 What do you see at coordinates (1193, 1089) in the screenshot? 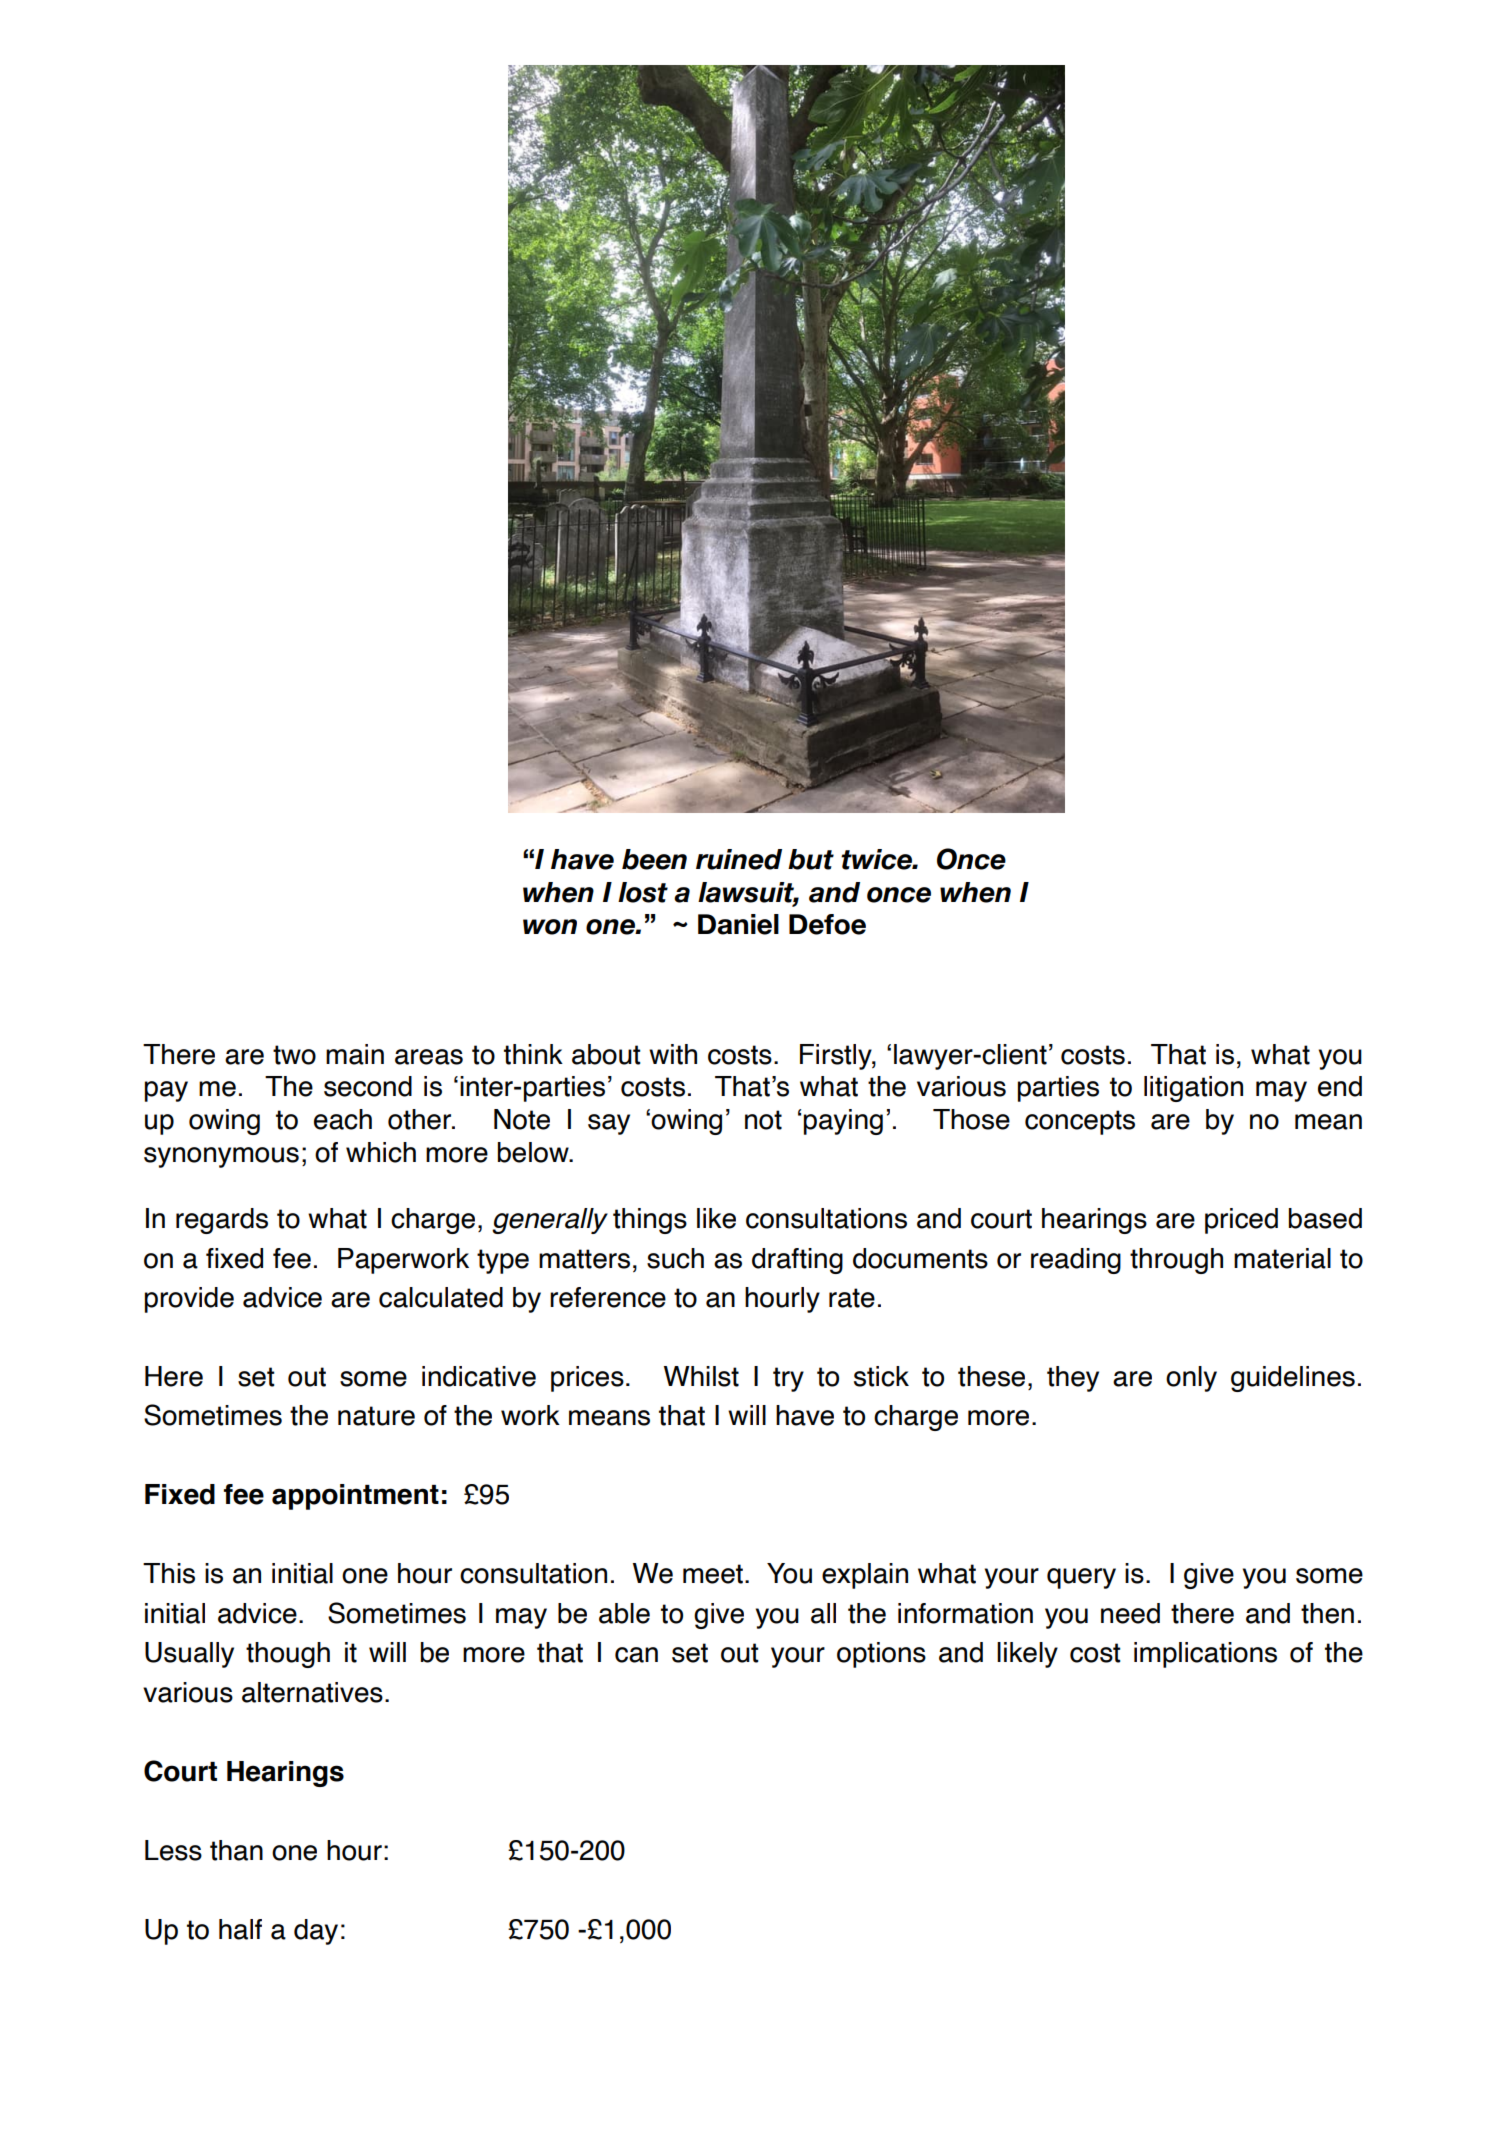
I see `litigation` at bounding box center [1193, 1089].
